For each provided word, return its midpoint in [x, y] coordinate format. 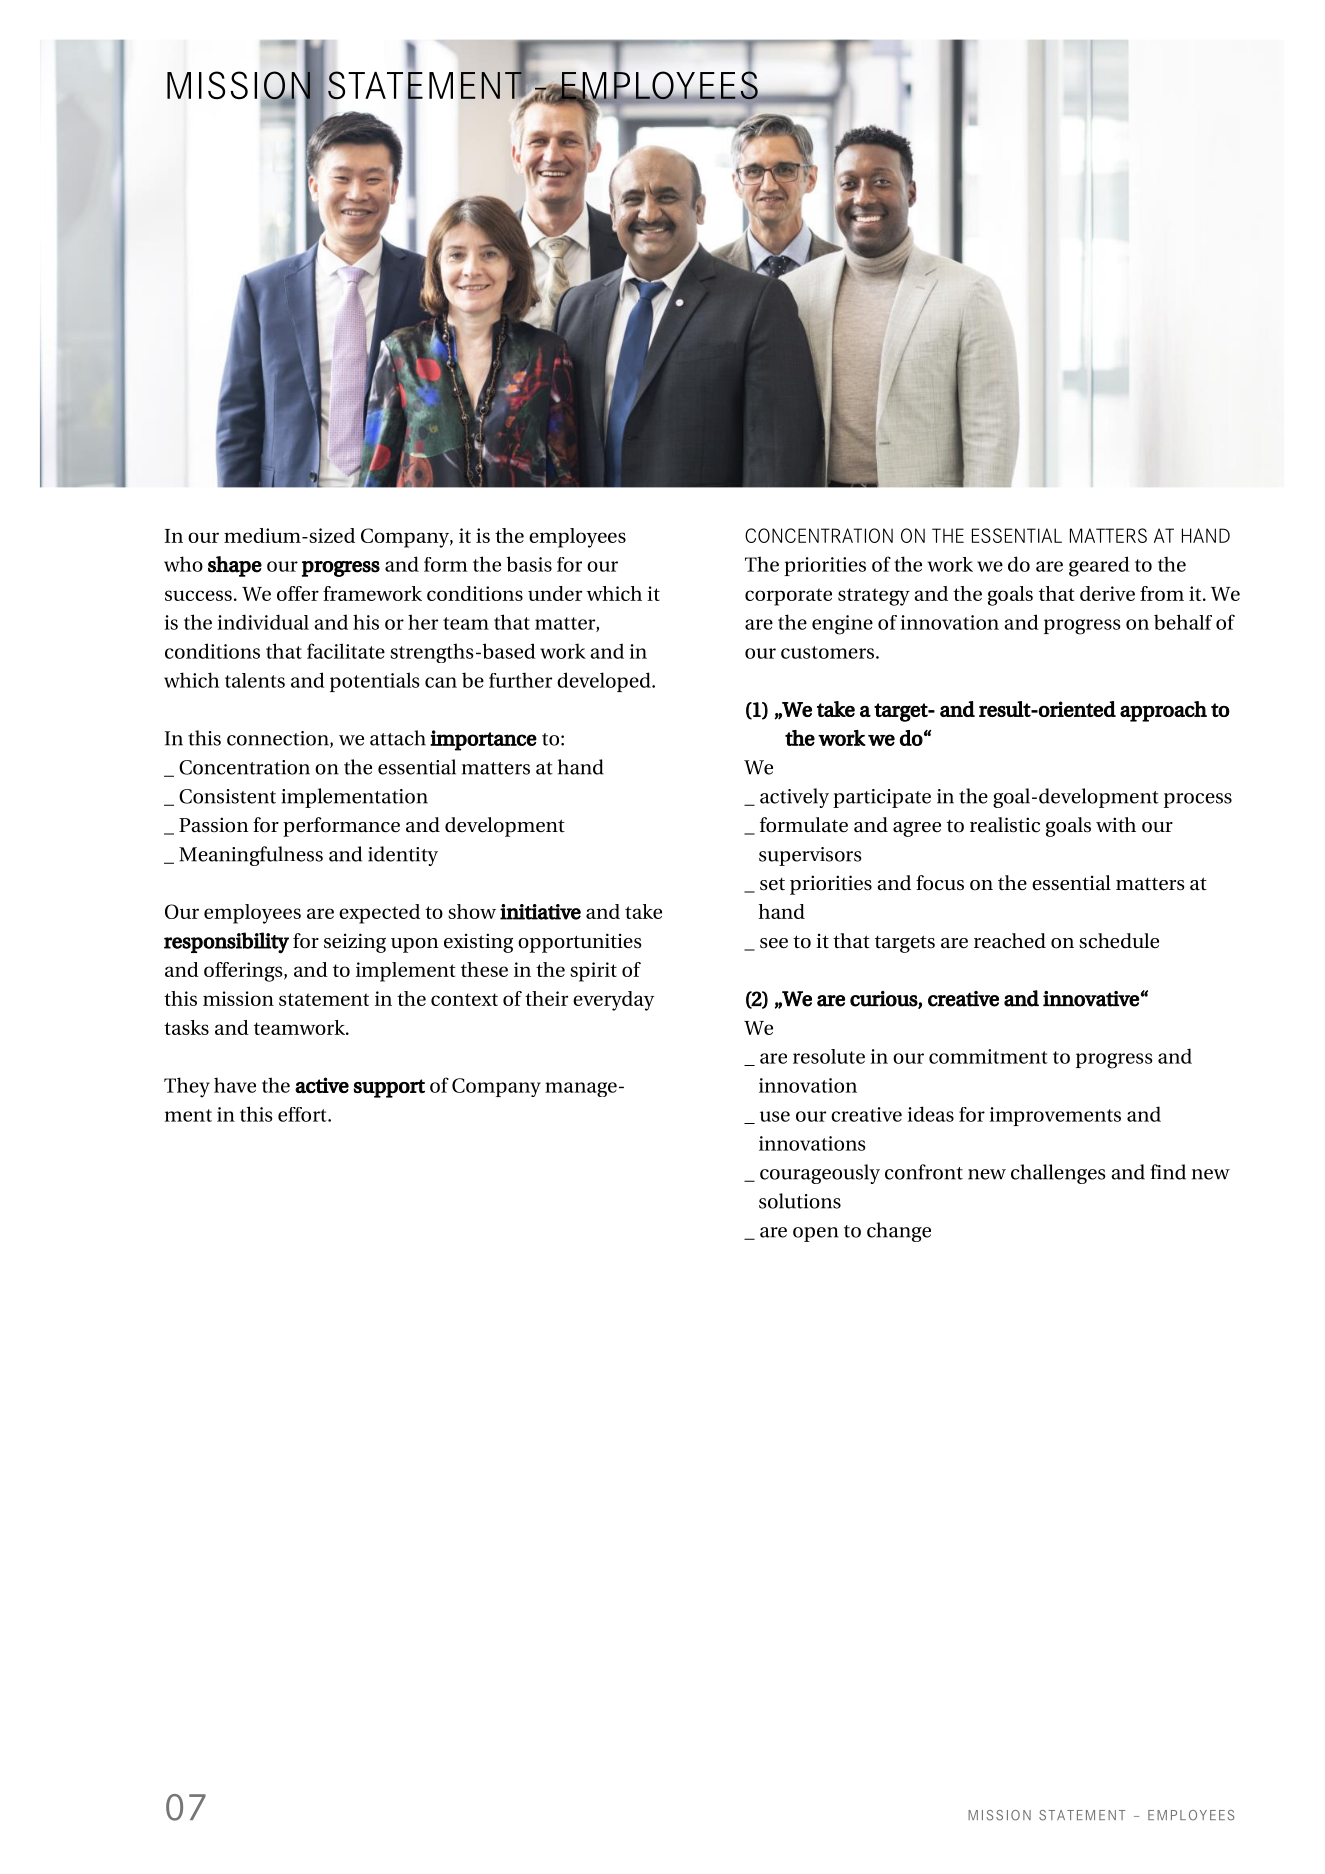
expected [379, 914]
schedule [1119, 941]
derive [1107, 593]
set [772, 884]
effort [303, 1114]
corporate [788, 597]
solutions [800, 1201]
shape [235, 566]
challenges [1058, 1174]
